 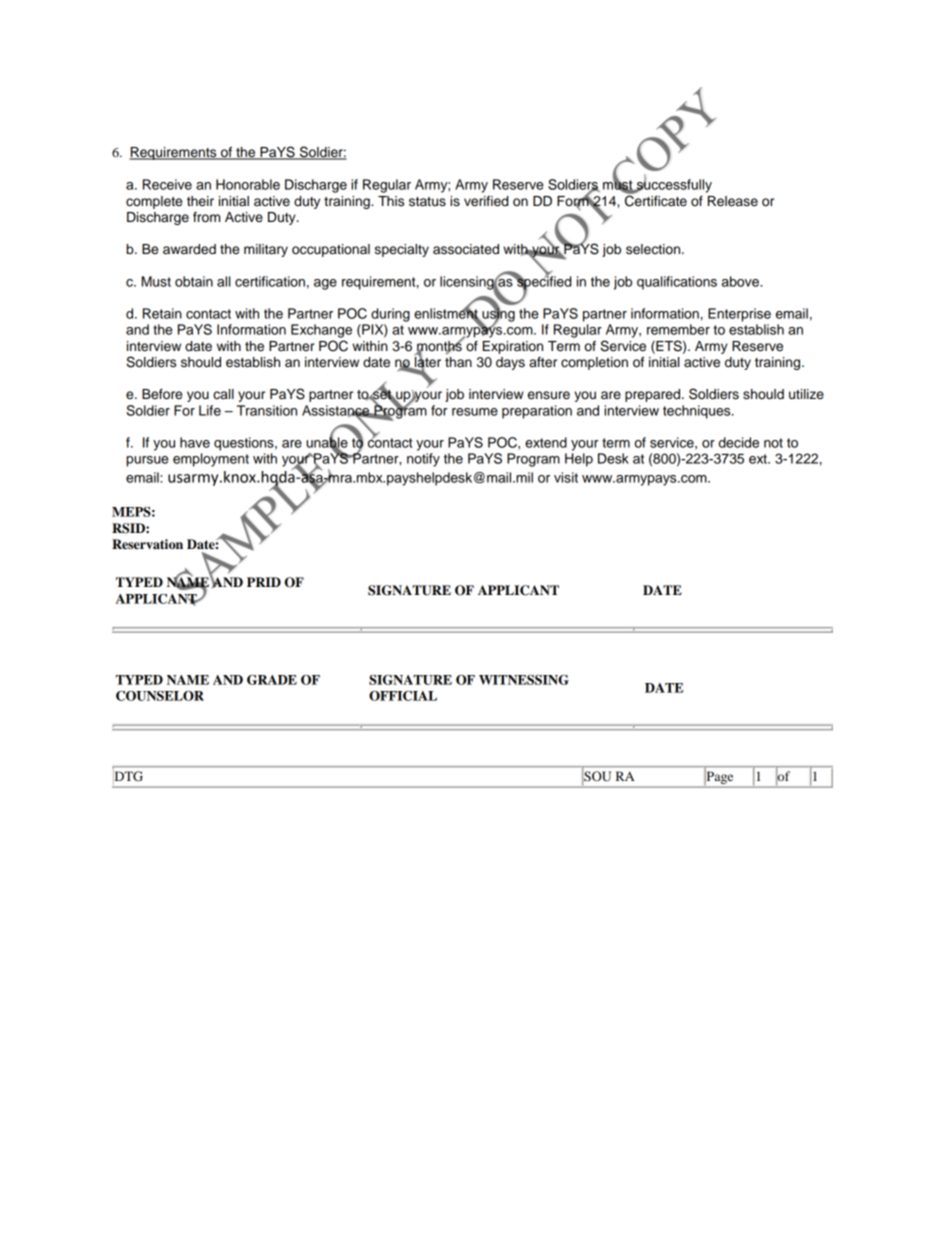 What do you see at coordinates (486, 201) in the screenshot?
I see `verified` at bounding box center [486, 201].
